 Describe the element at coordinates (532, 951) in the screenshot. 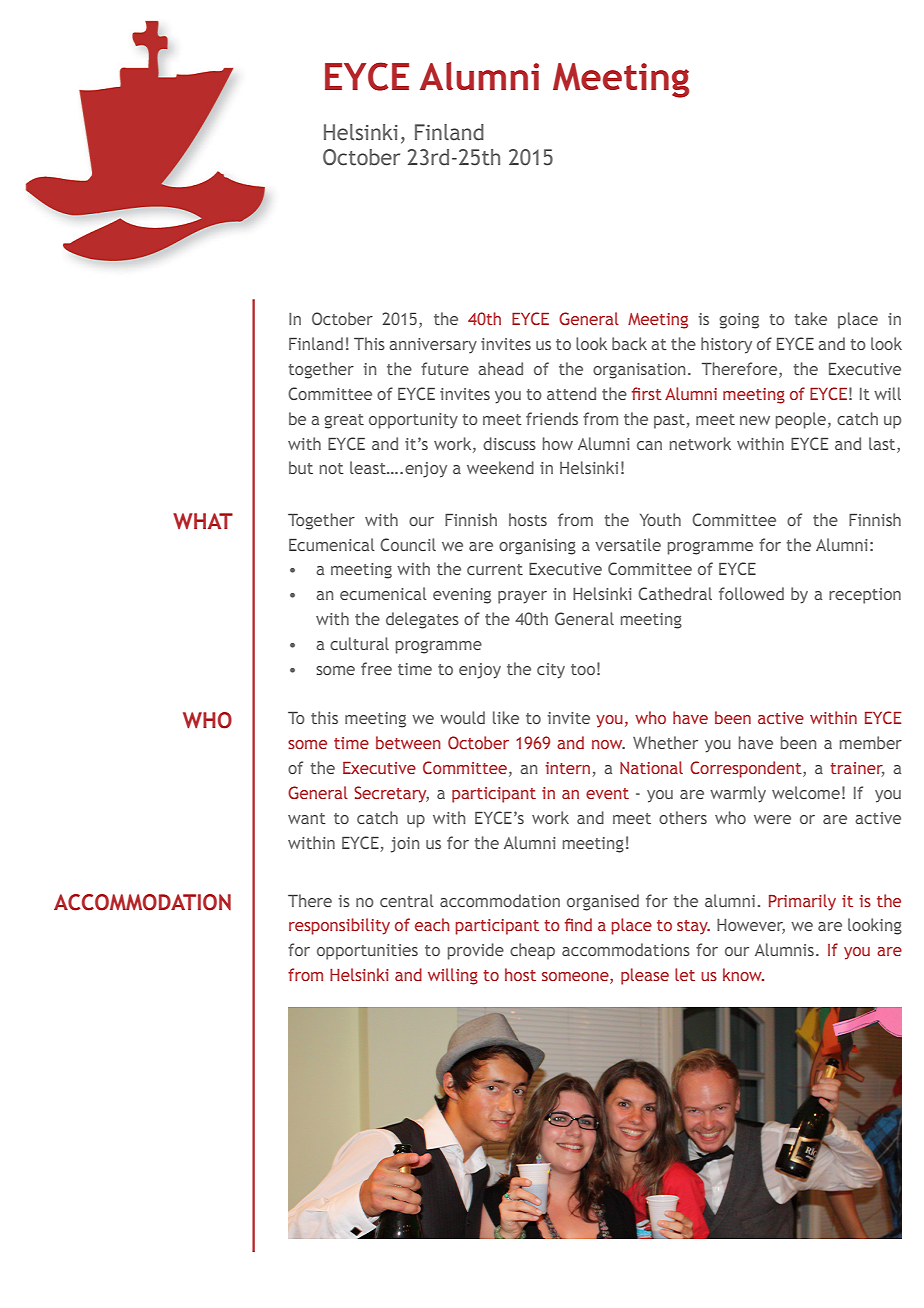

I see `cheap` at that location.
